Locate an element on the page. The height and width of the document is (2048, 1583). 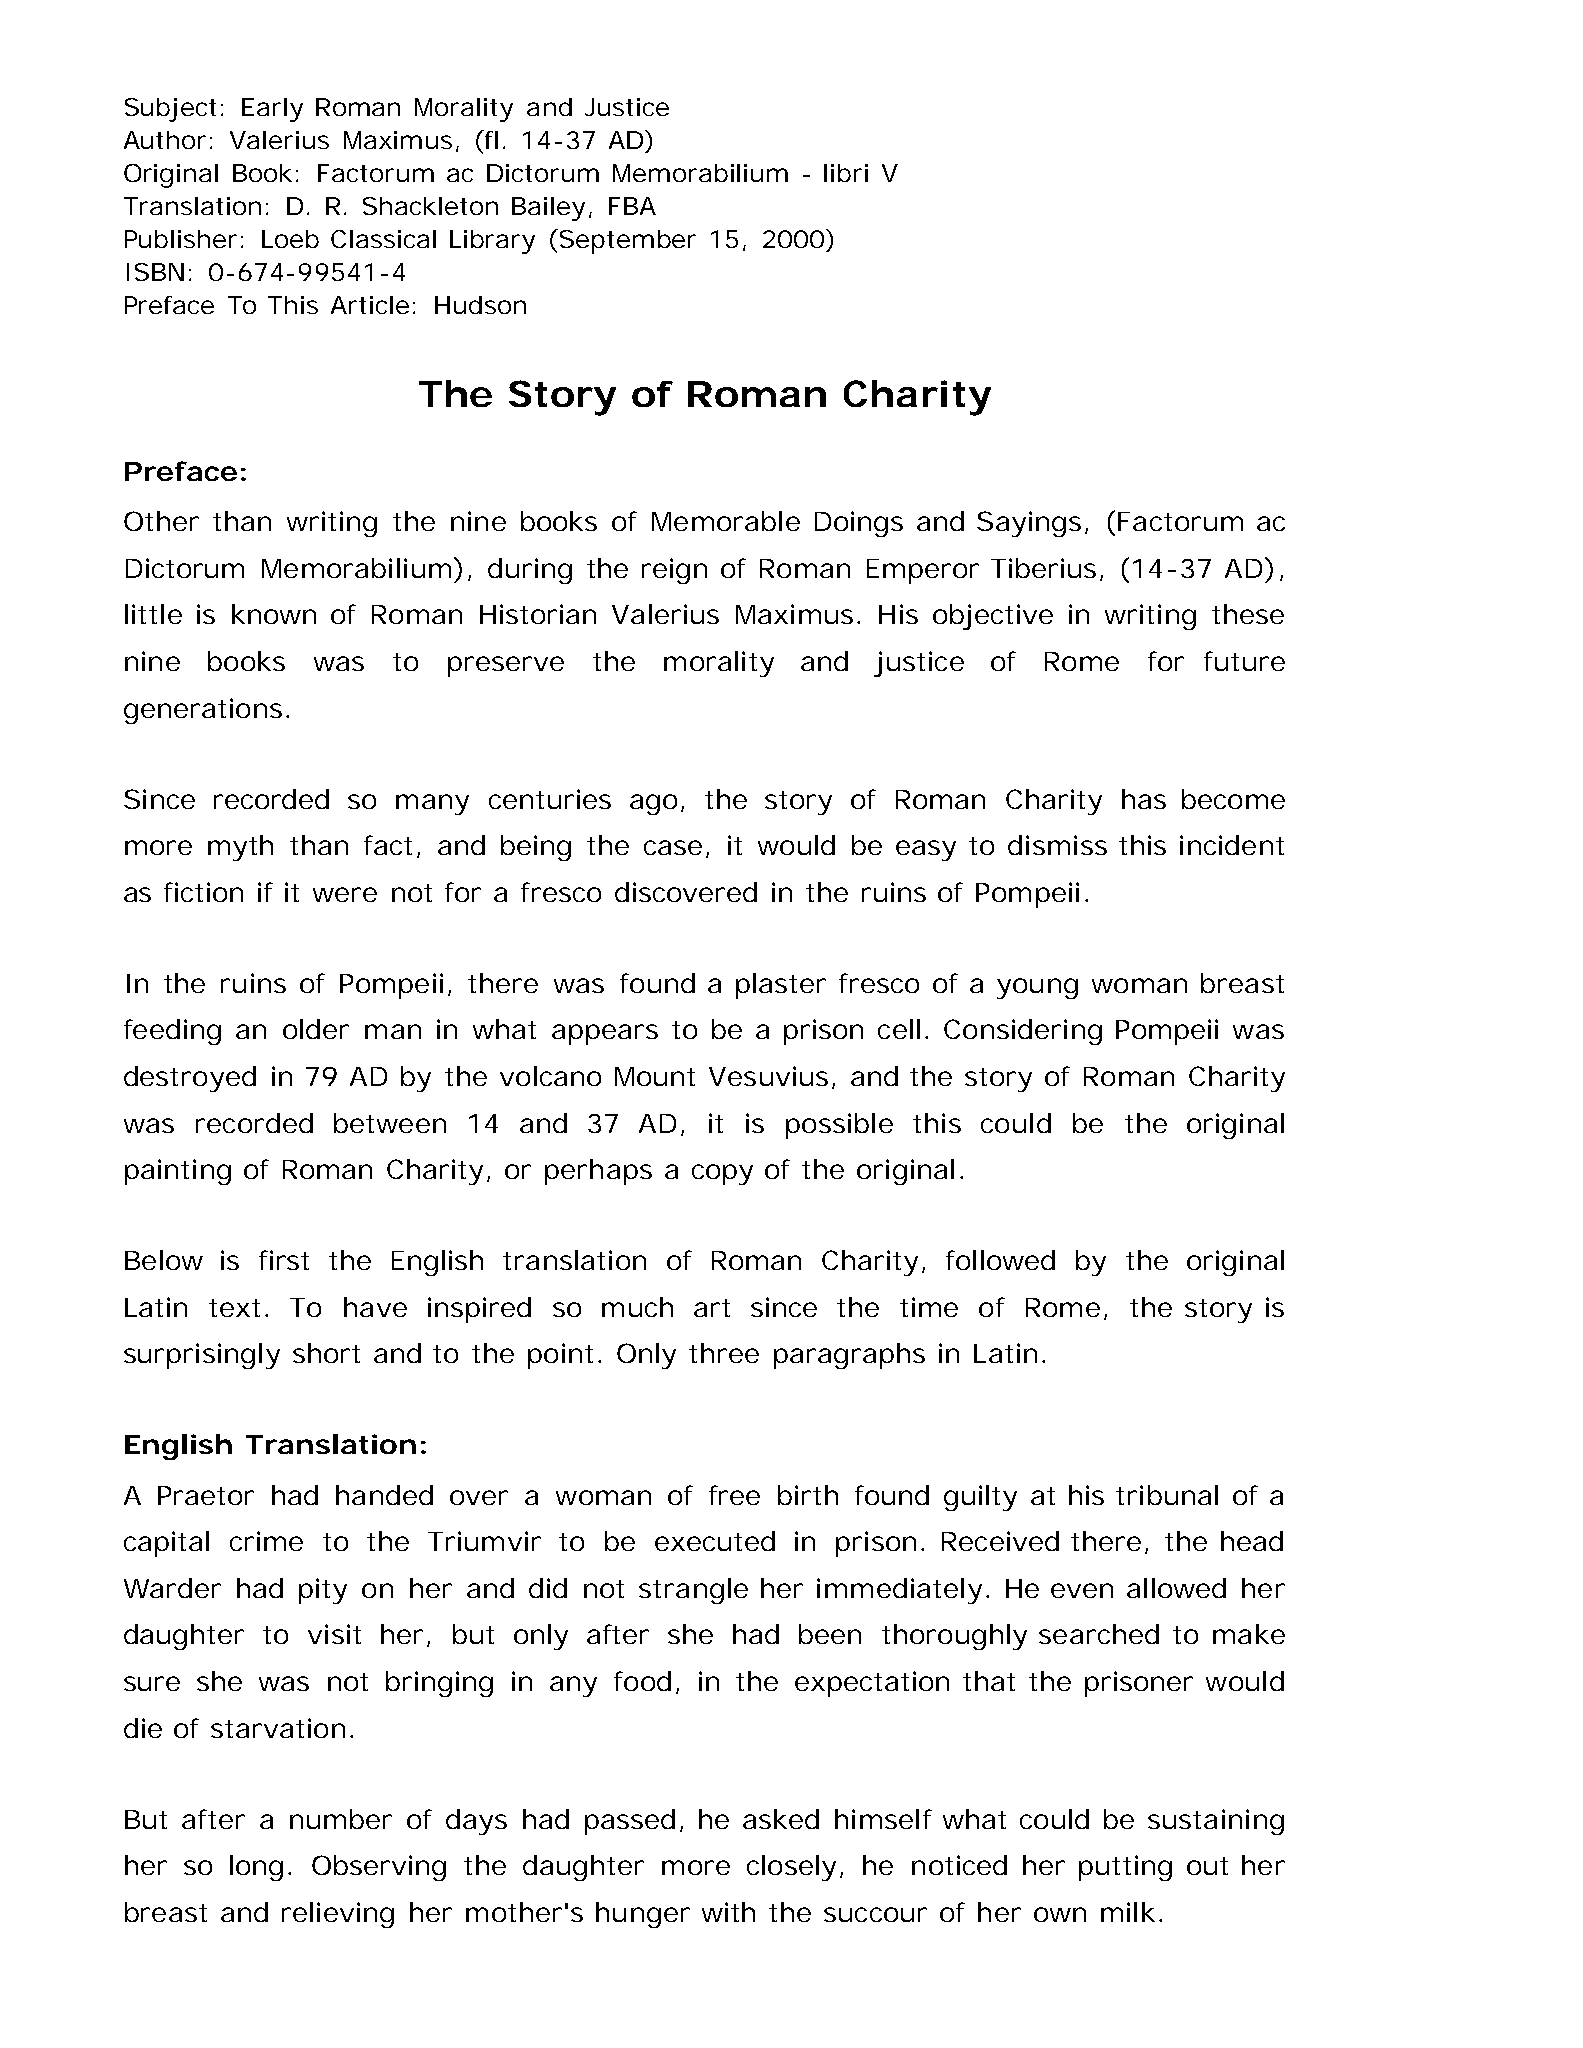
putting is located at coordinates (1125, 1868).
